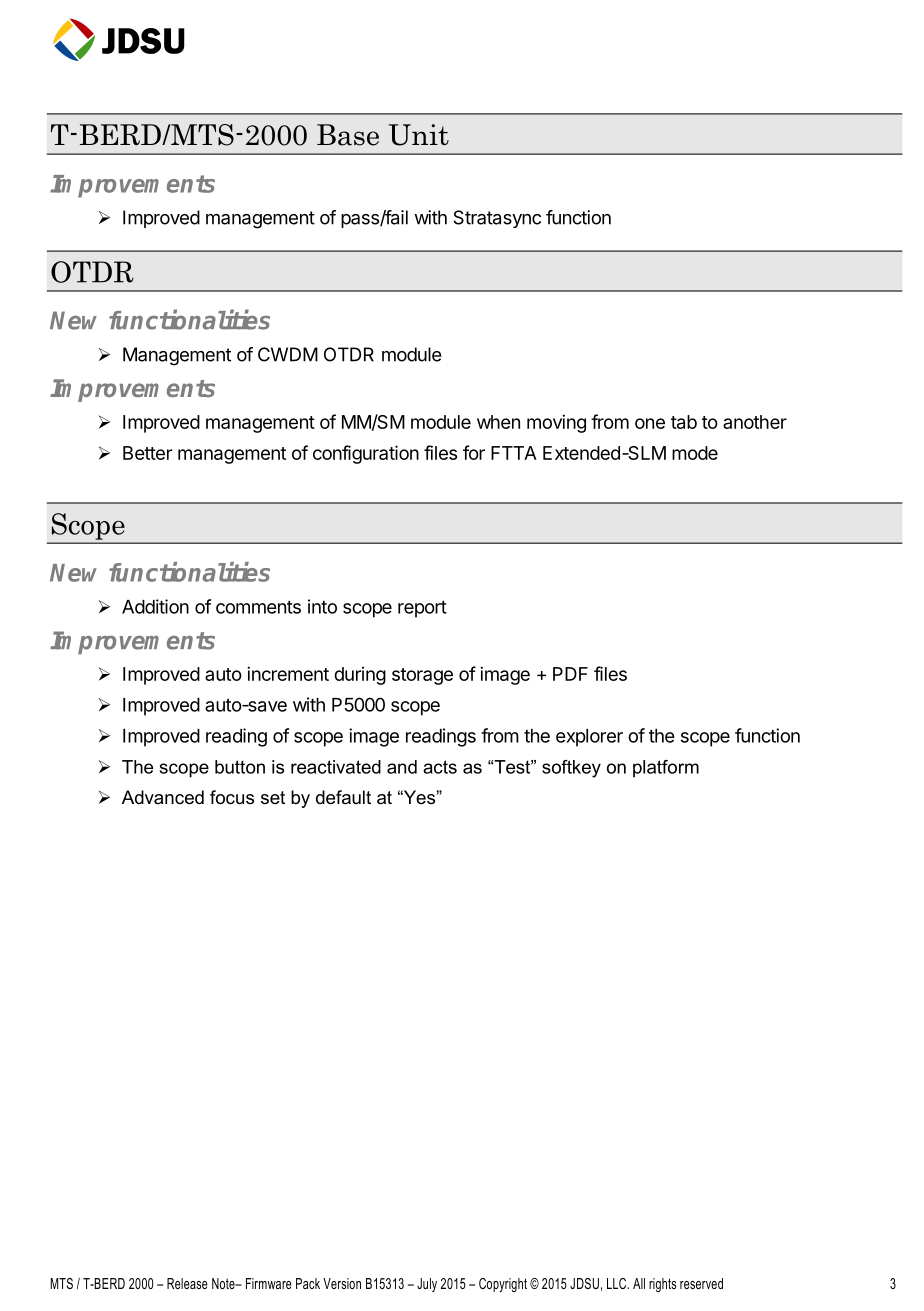  Describe the element at coordinates (684, 422) in the screenshot. I see `tab` at that location.
